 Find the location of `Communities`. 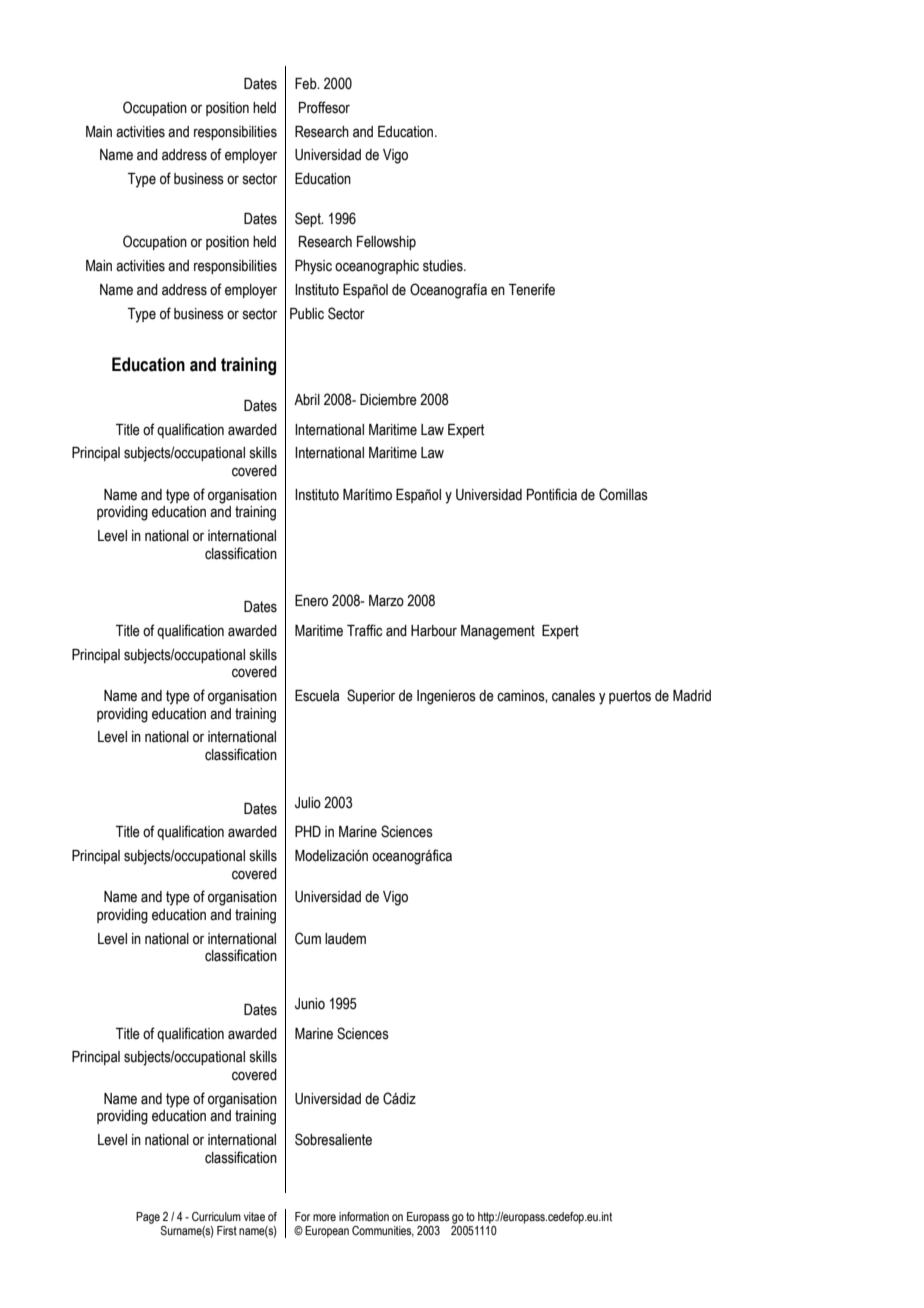

Communities is located at coordinates (383, 1231).
